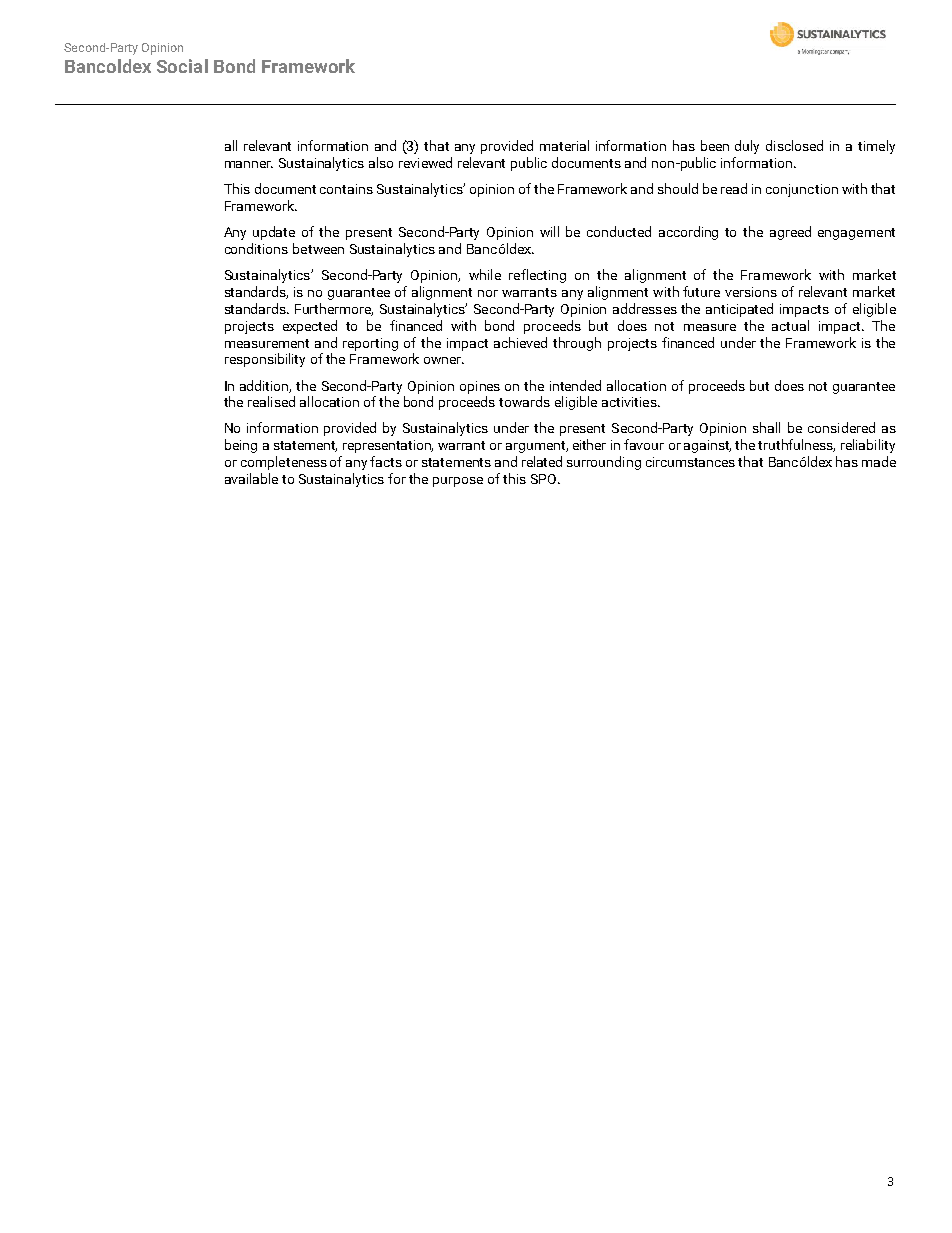 The height and width of the screenshot is (1233, 952). Describe the element at coordinates (564, 145) in the screenshot. I see `material` at that location.
